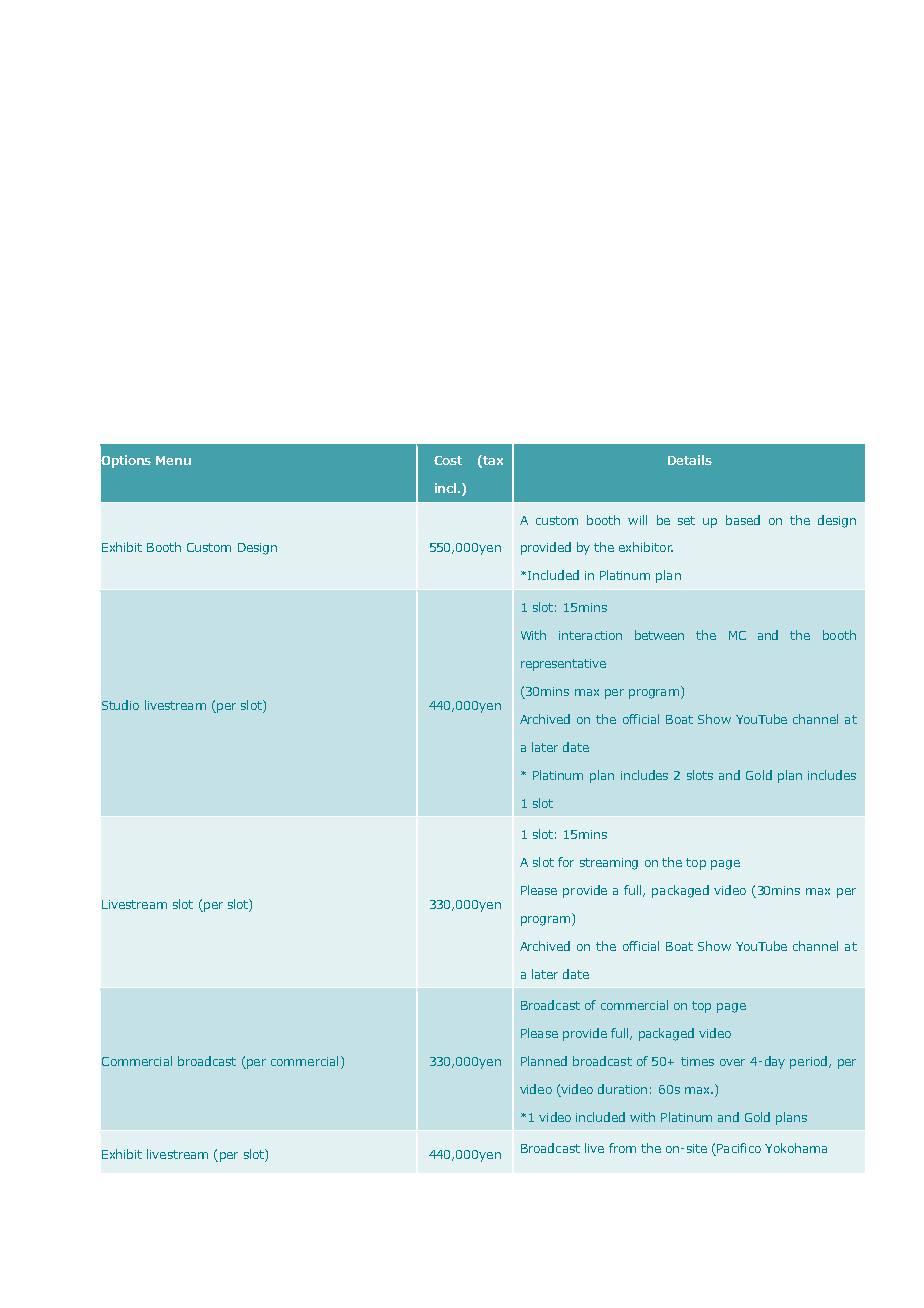 The height and width of the page is (1308, 924). Describe the element at coordinates (739, 1148) in the page. I see `Pacifico` at that location.
